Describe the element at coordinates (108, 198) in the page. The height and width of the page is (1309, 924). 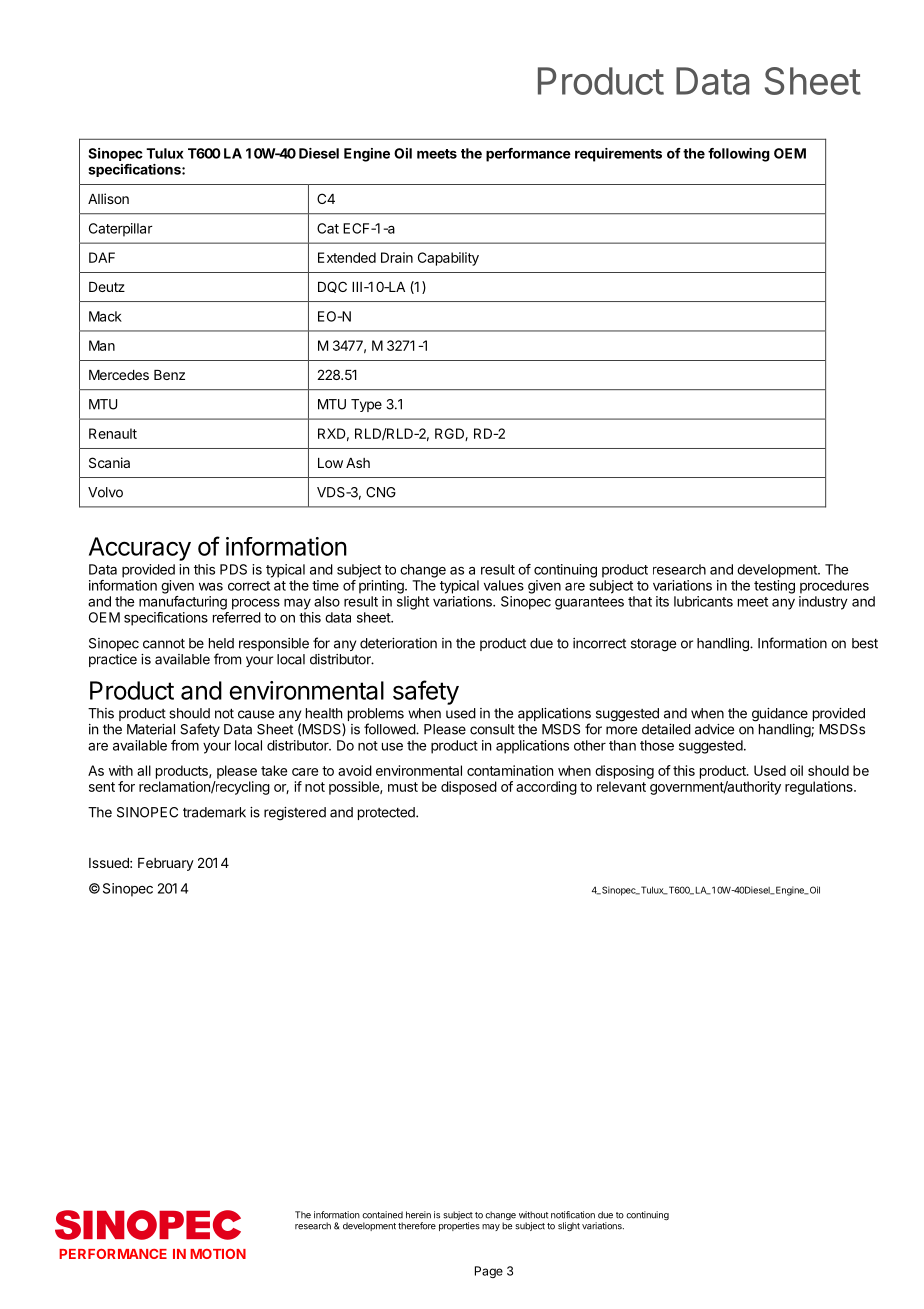
I see `Allison` at that location.
